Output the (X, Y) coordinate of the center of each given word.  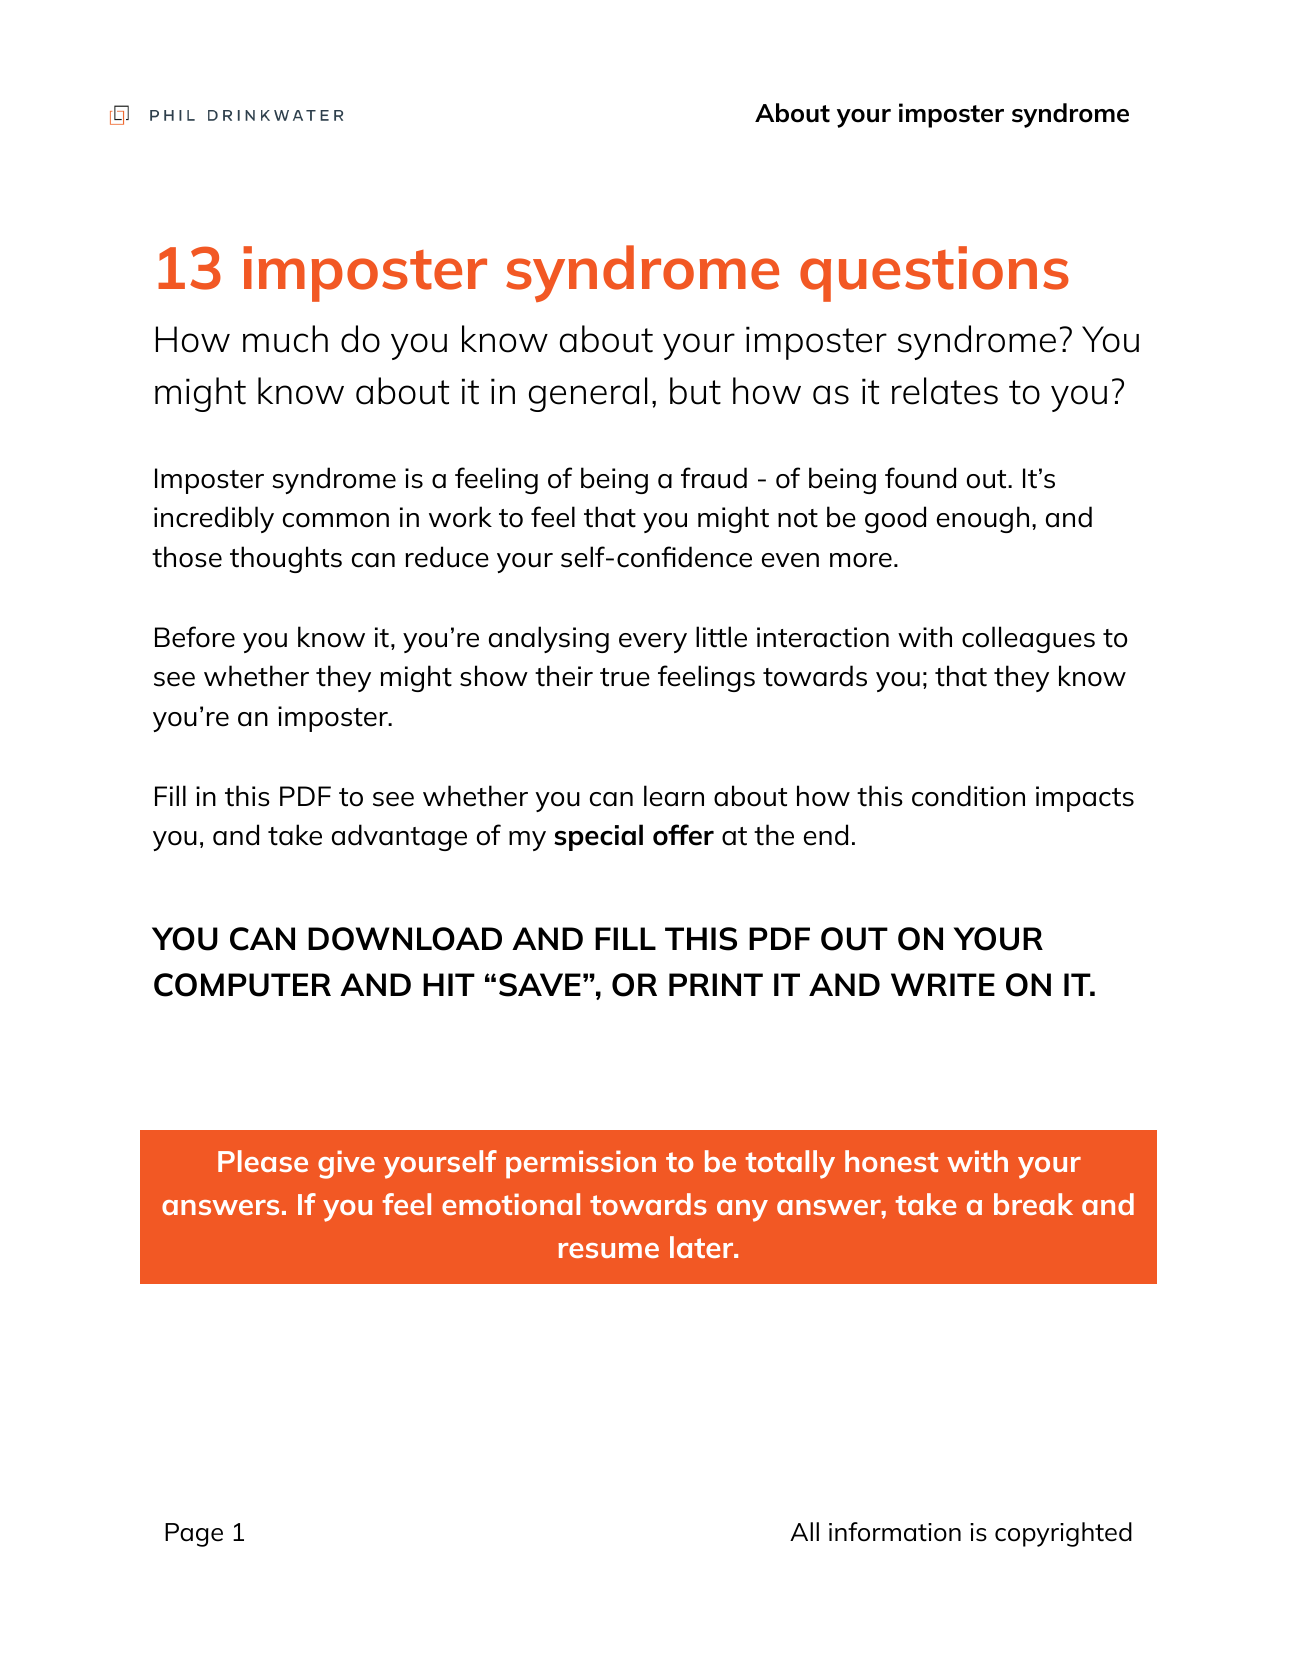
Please (263, 1161)
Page (194, 1535)
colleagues (1028, 639)
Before (195, 637)
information (895, 1532)
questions (934, 274)
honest (891, 1161)
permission (581, 1164)
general (588, 394)
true (625, 677)
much (285, 339)
